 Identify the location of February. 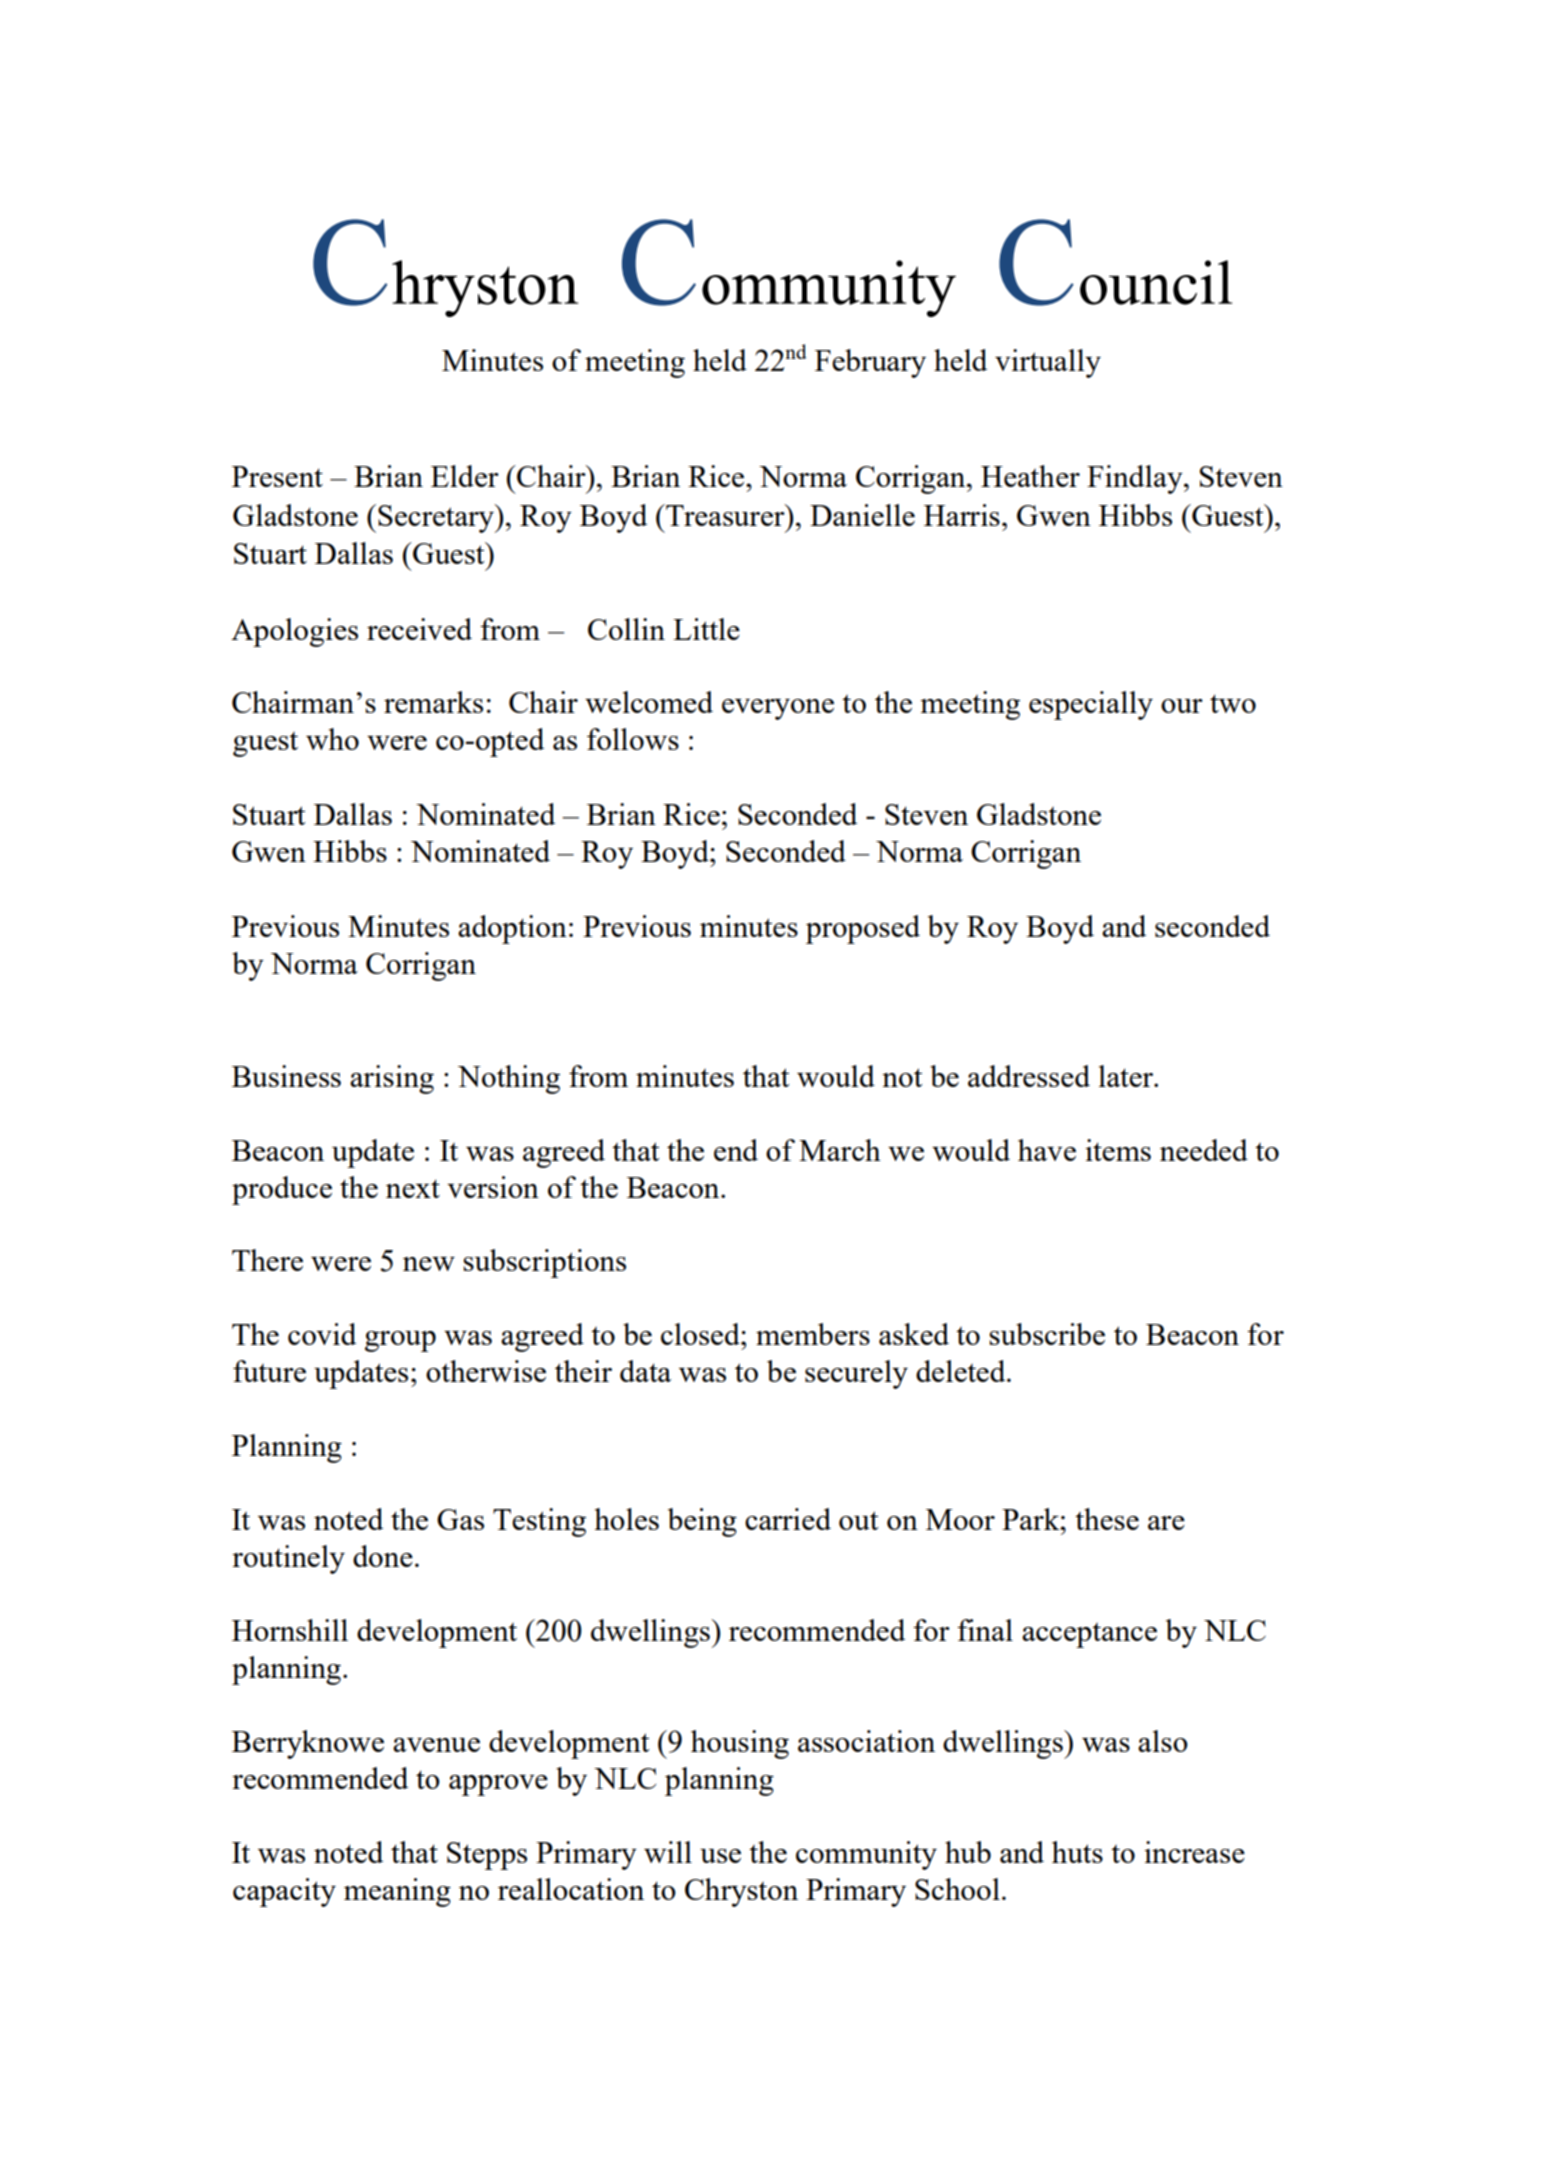
(870, 363).
